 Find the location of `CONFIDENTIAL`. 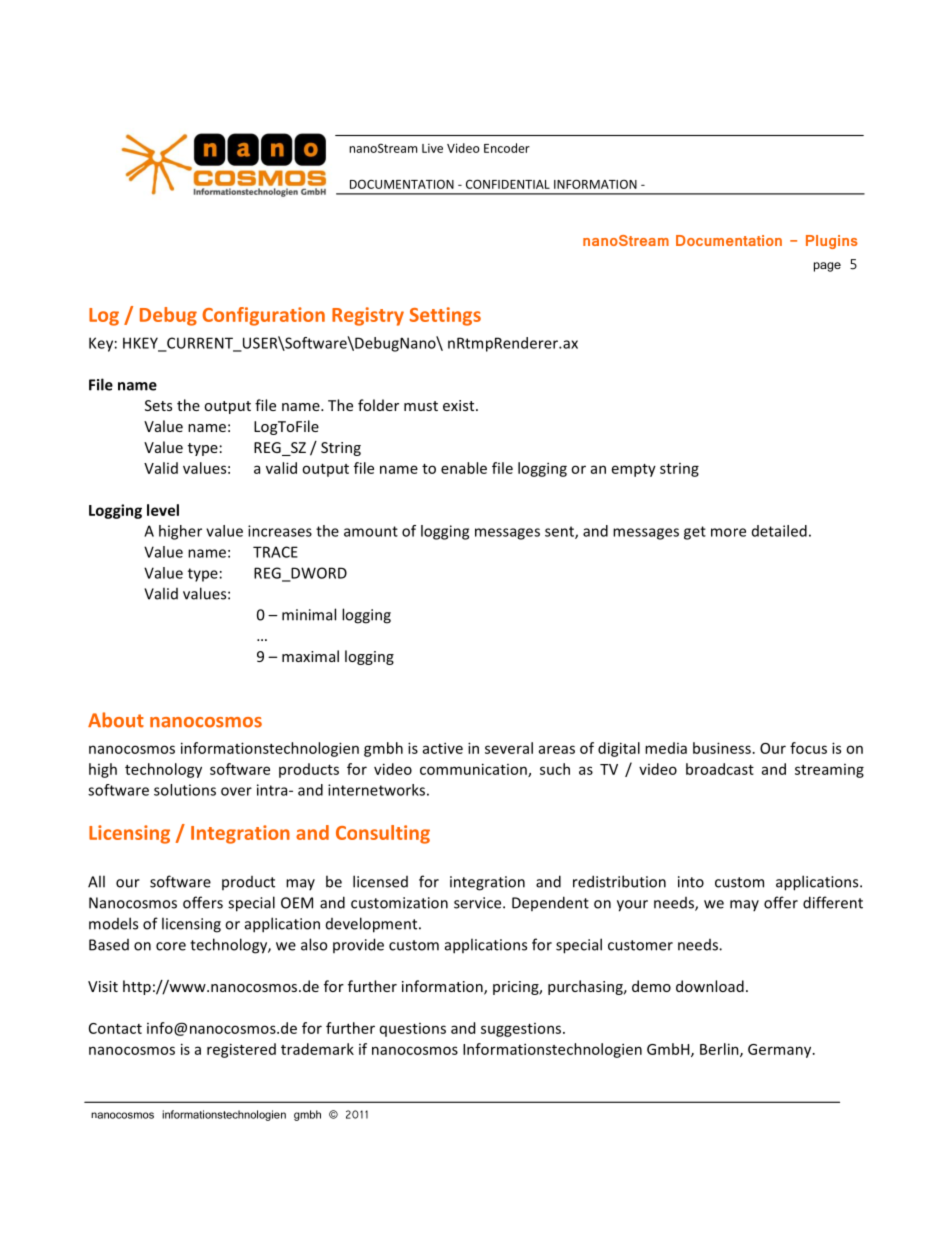

CONFIDENTIAL is located at coordinates (508, 184).
